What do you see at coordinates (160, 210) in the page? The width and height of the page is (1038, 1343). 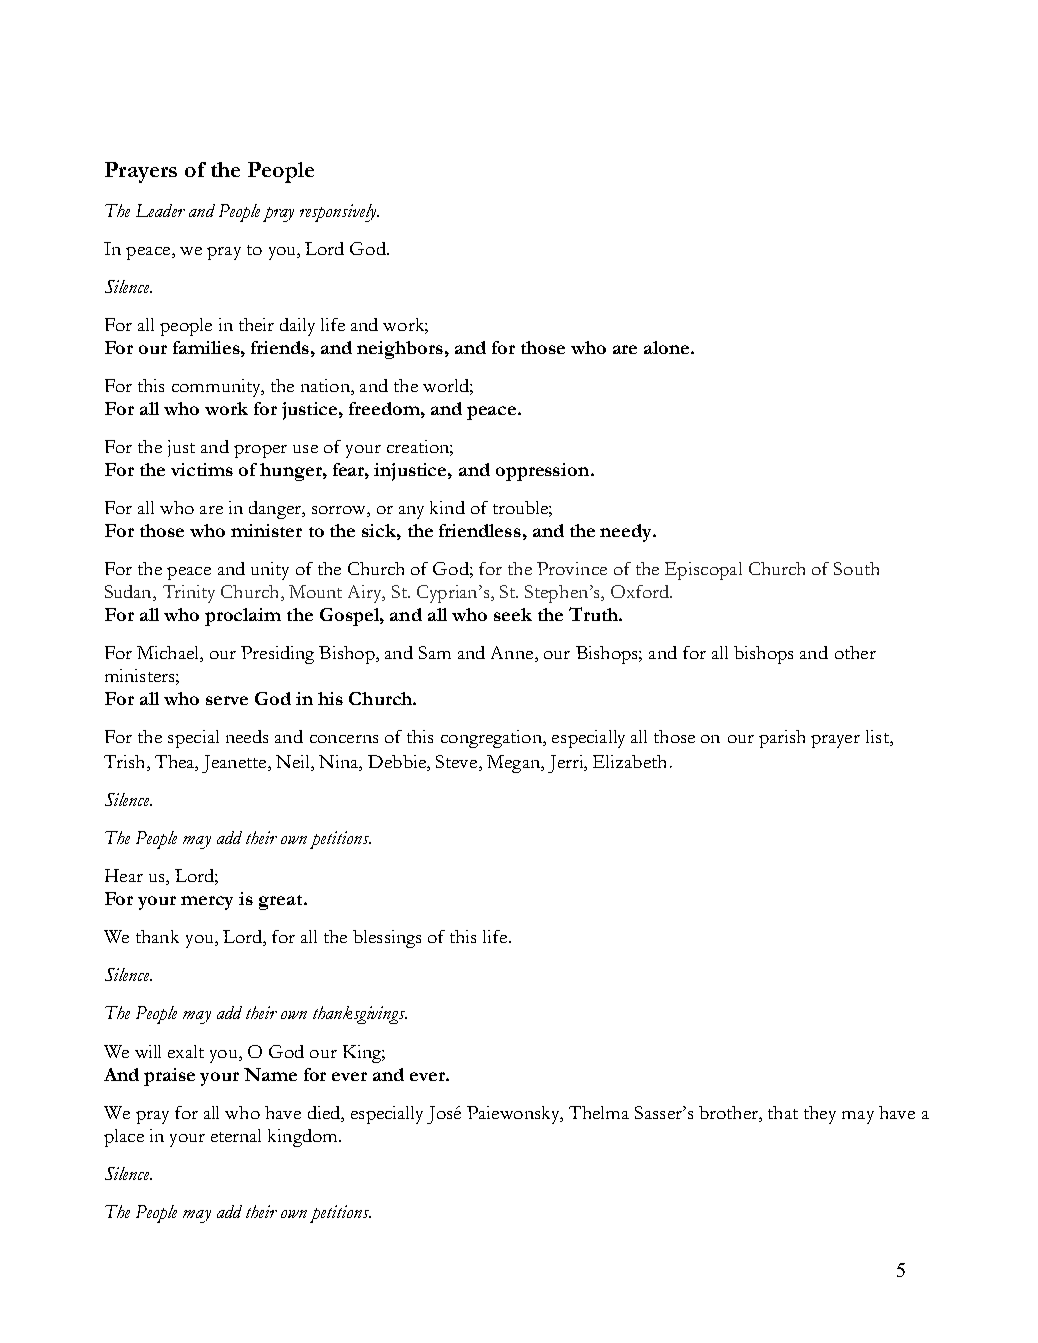 I see `Leader` at bounding box center [160, 210].
